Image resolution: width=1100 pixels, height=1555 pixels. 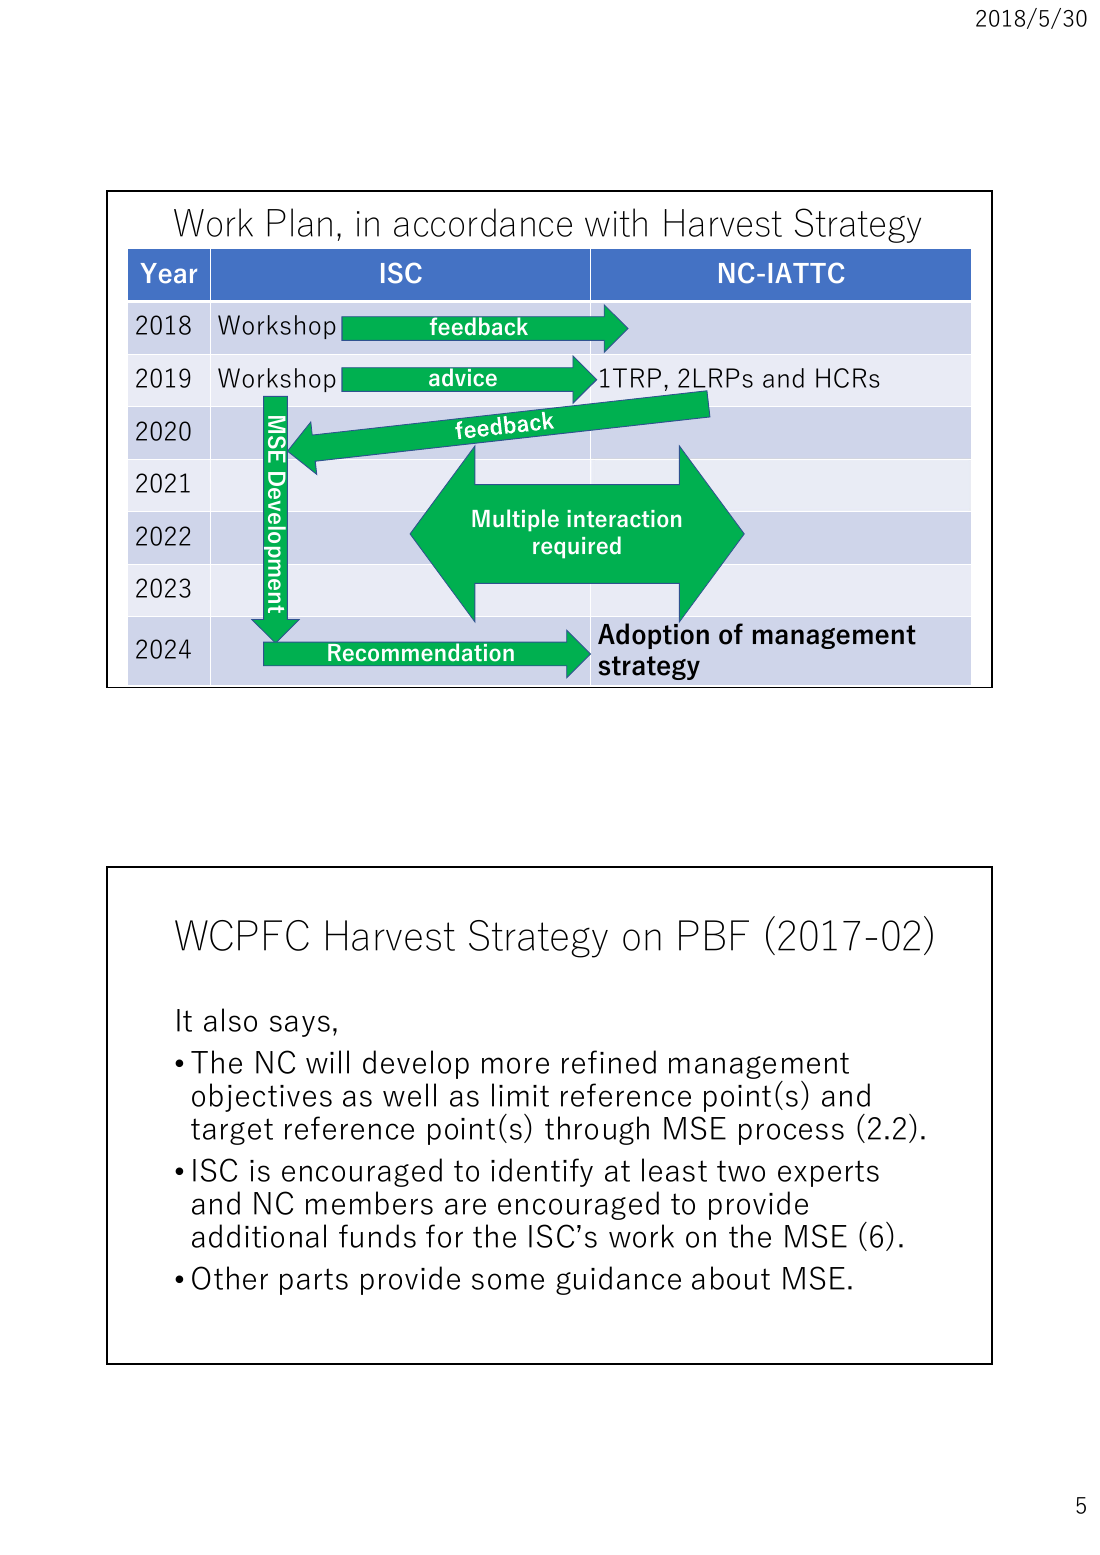 I want to click on Plan, so click(x=300, y=222).
